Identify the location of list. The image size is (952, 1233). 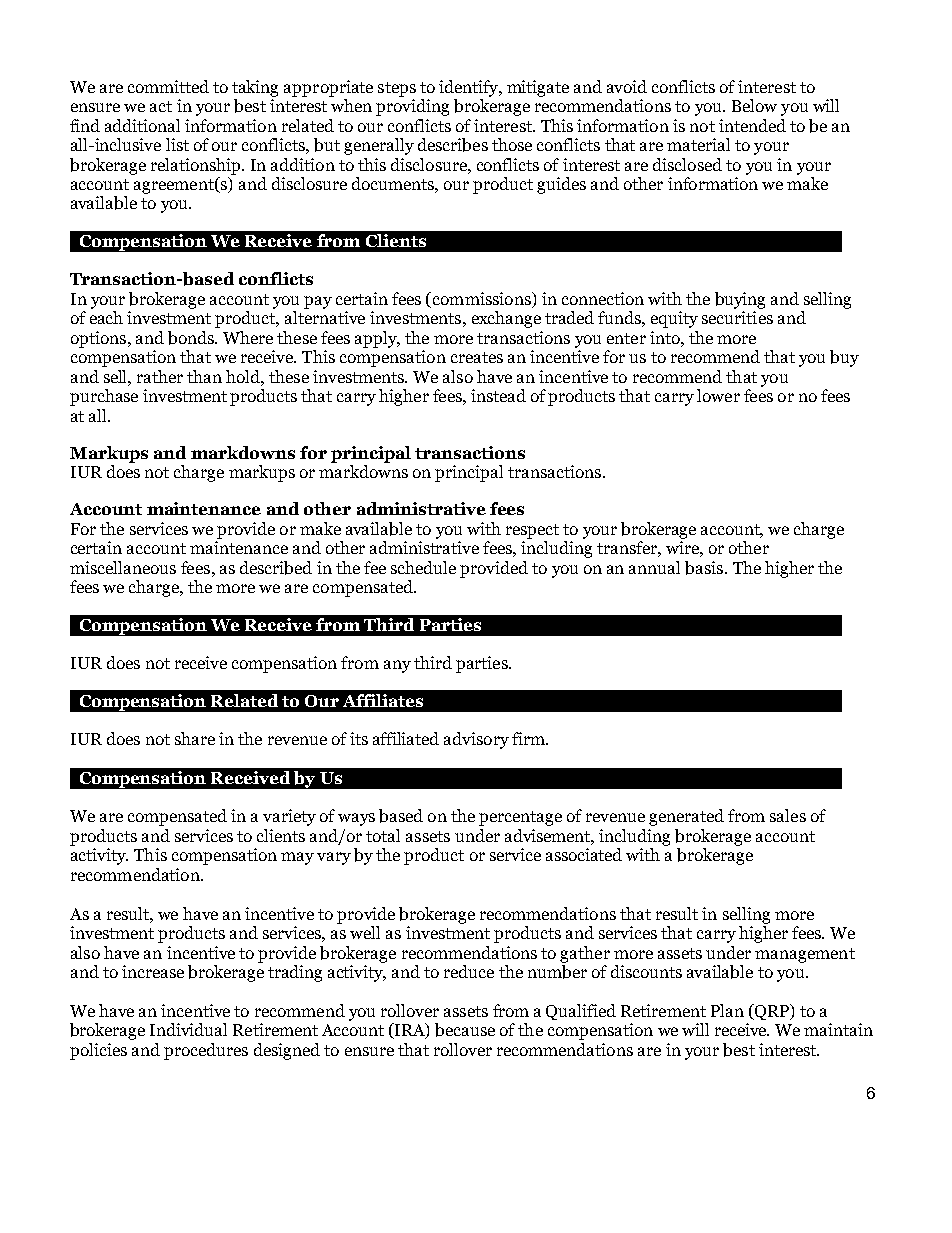
(177, 144).
